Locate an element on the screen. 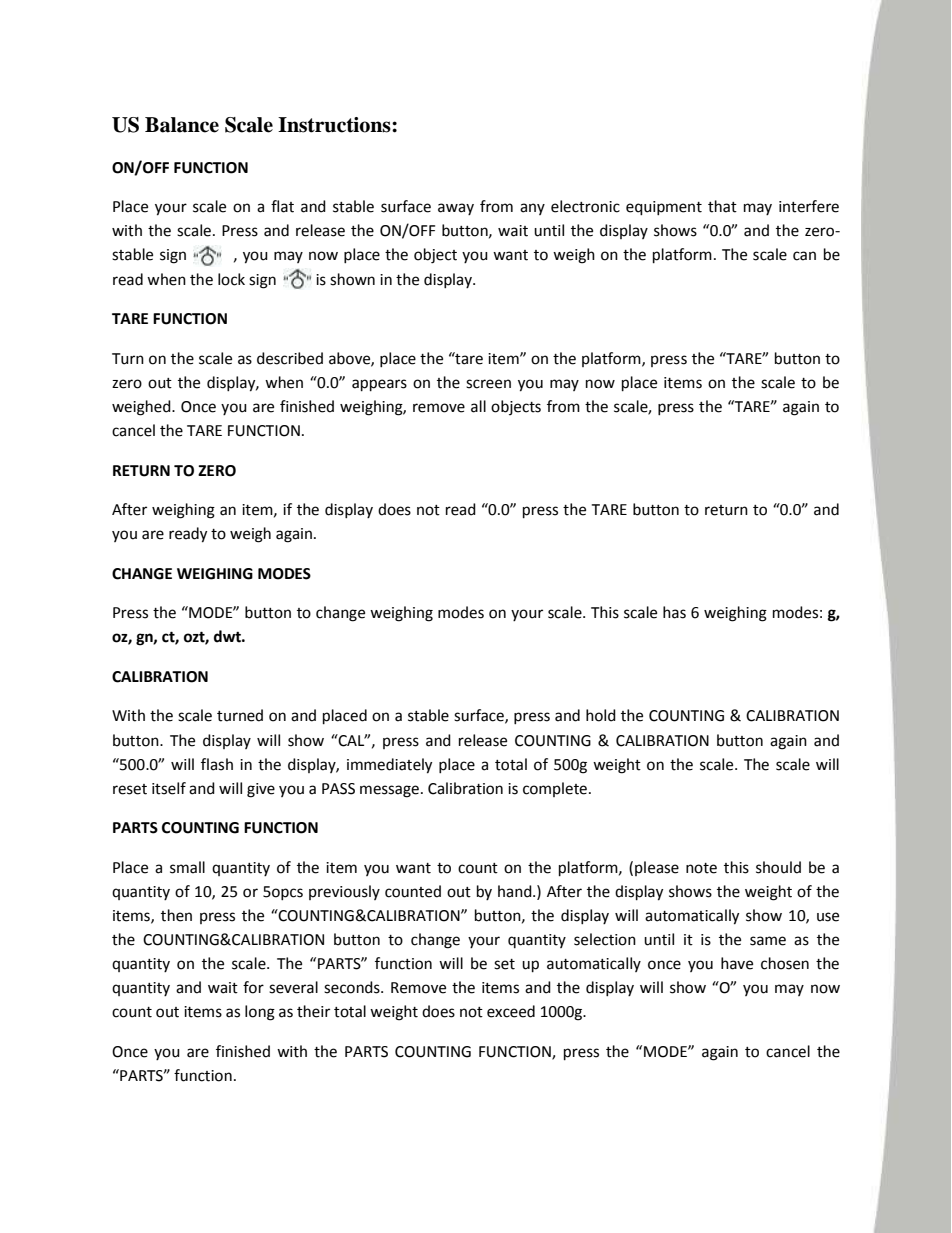 The width and height of the screenshot is (952, 1233). hold is located at coordinates (601, 715).
